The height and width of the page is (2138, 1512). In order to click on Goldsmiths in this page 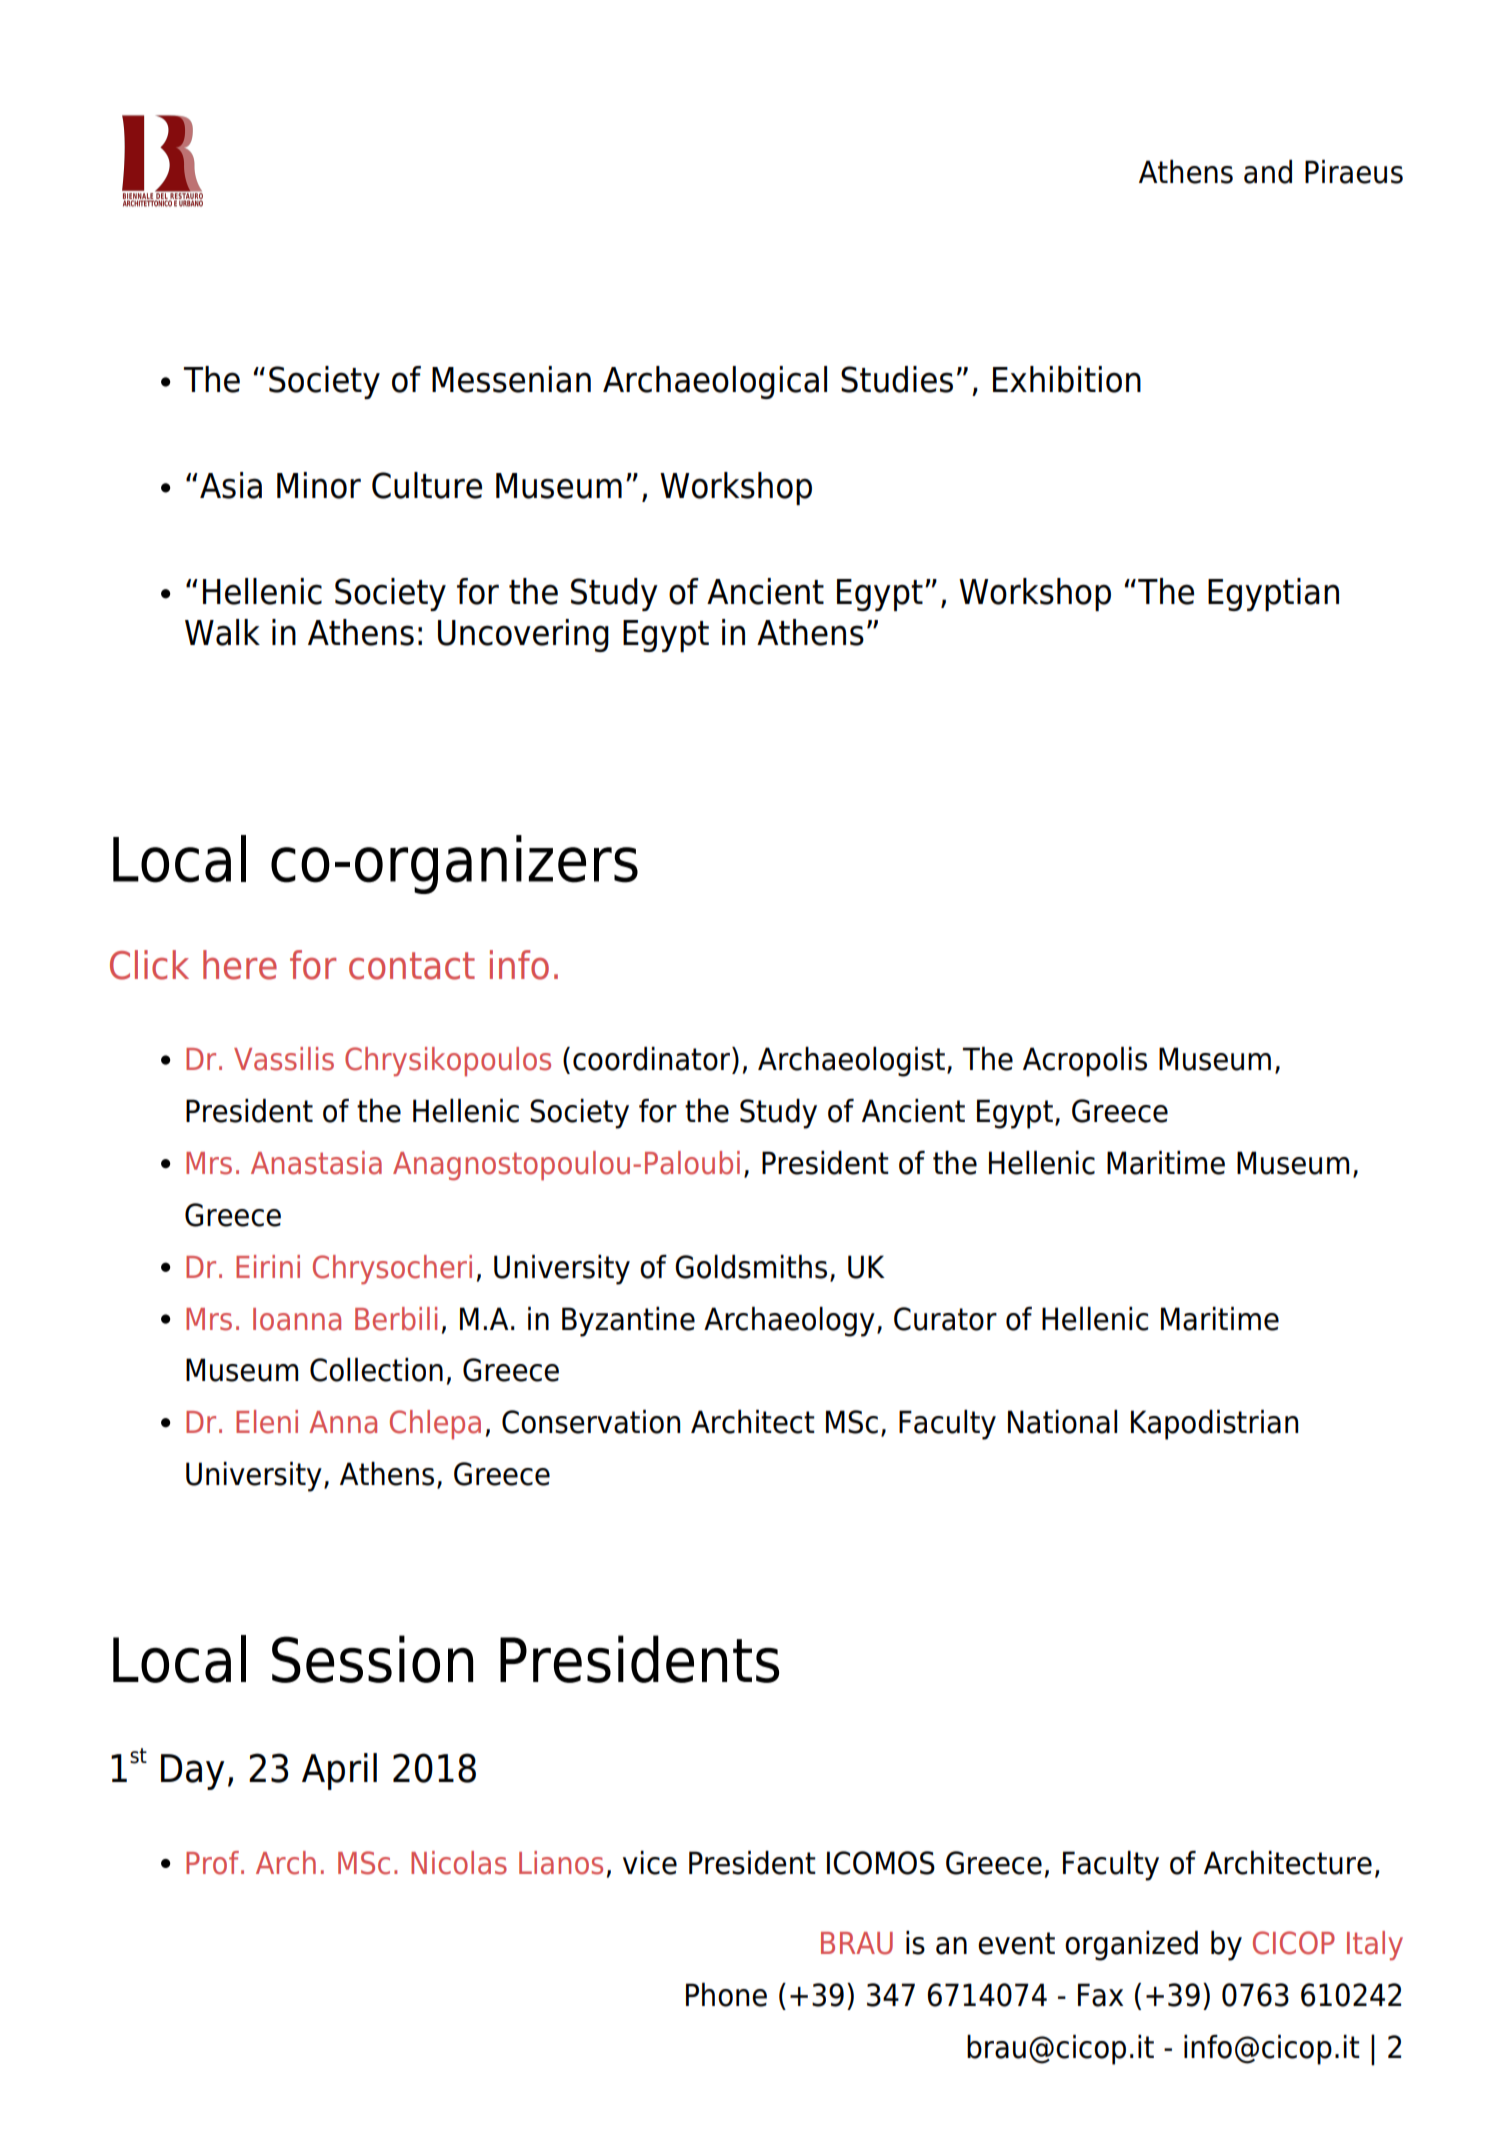, I will do `click(751, 1267)`.
